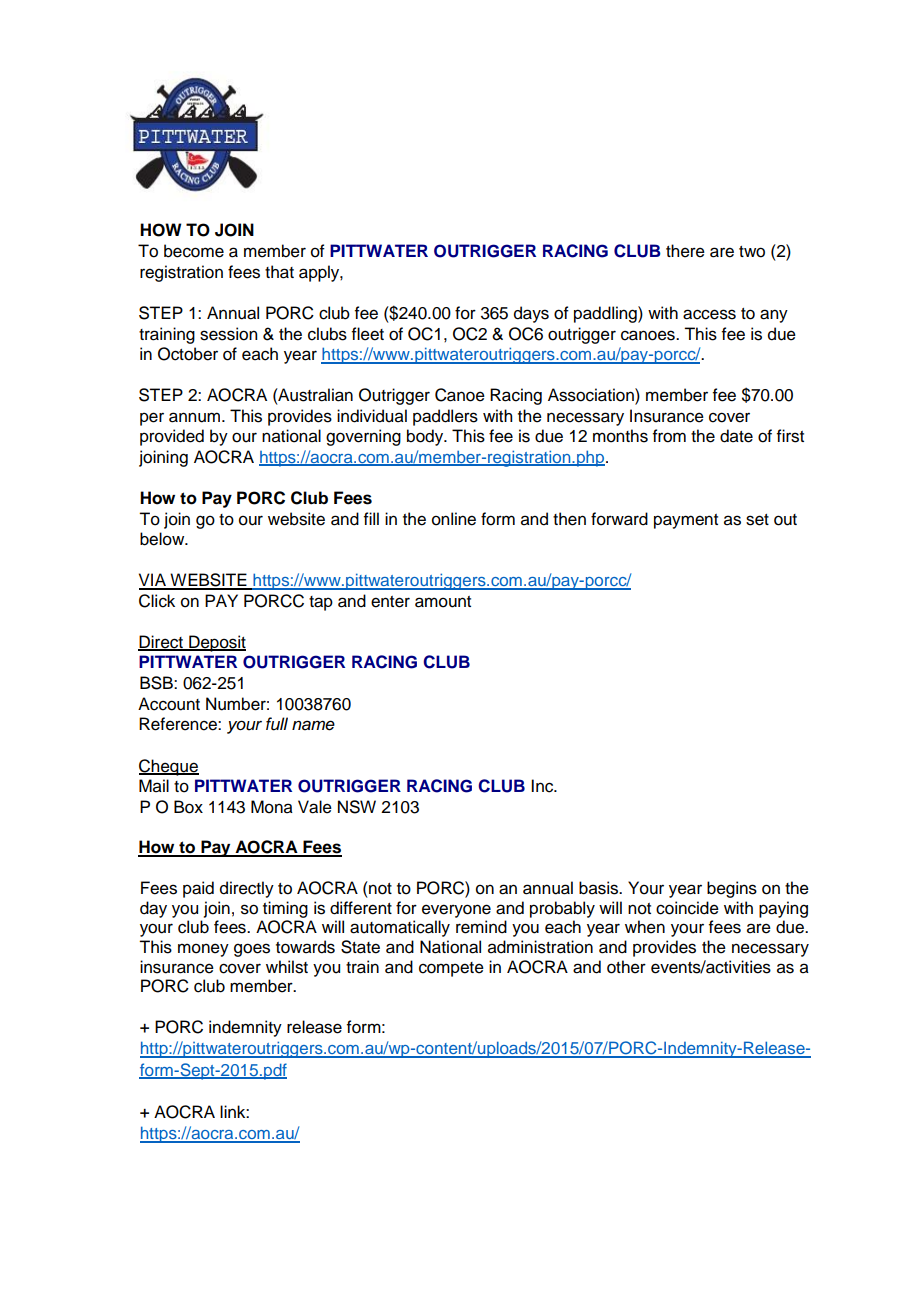 The width and height of the page is (924, 1308). What do you see at coordinates (531, 314) in the page?
I see `days` at bounding box center [531, 314].
